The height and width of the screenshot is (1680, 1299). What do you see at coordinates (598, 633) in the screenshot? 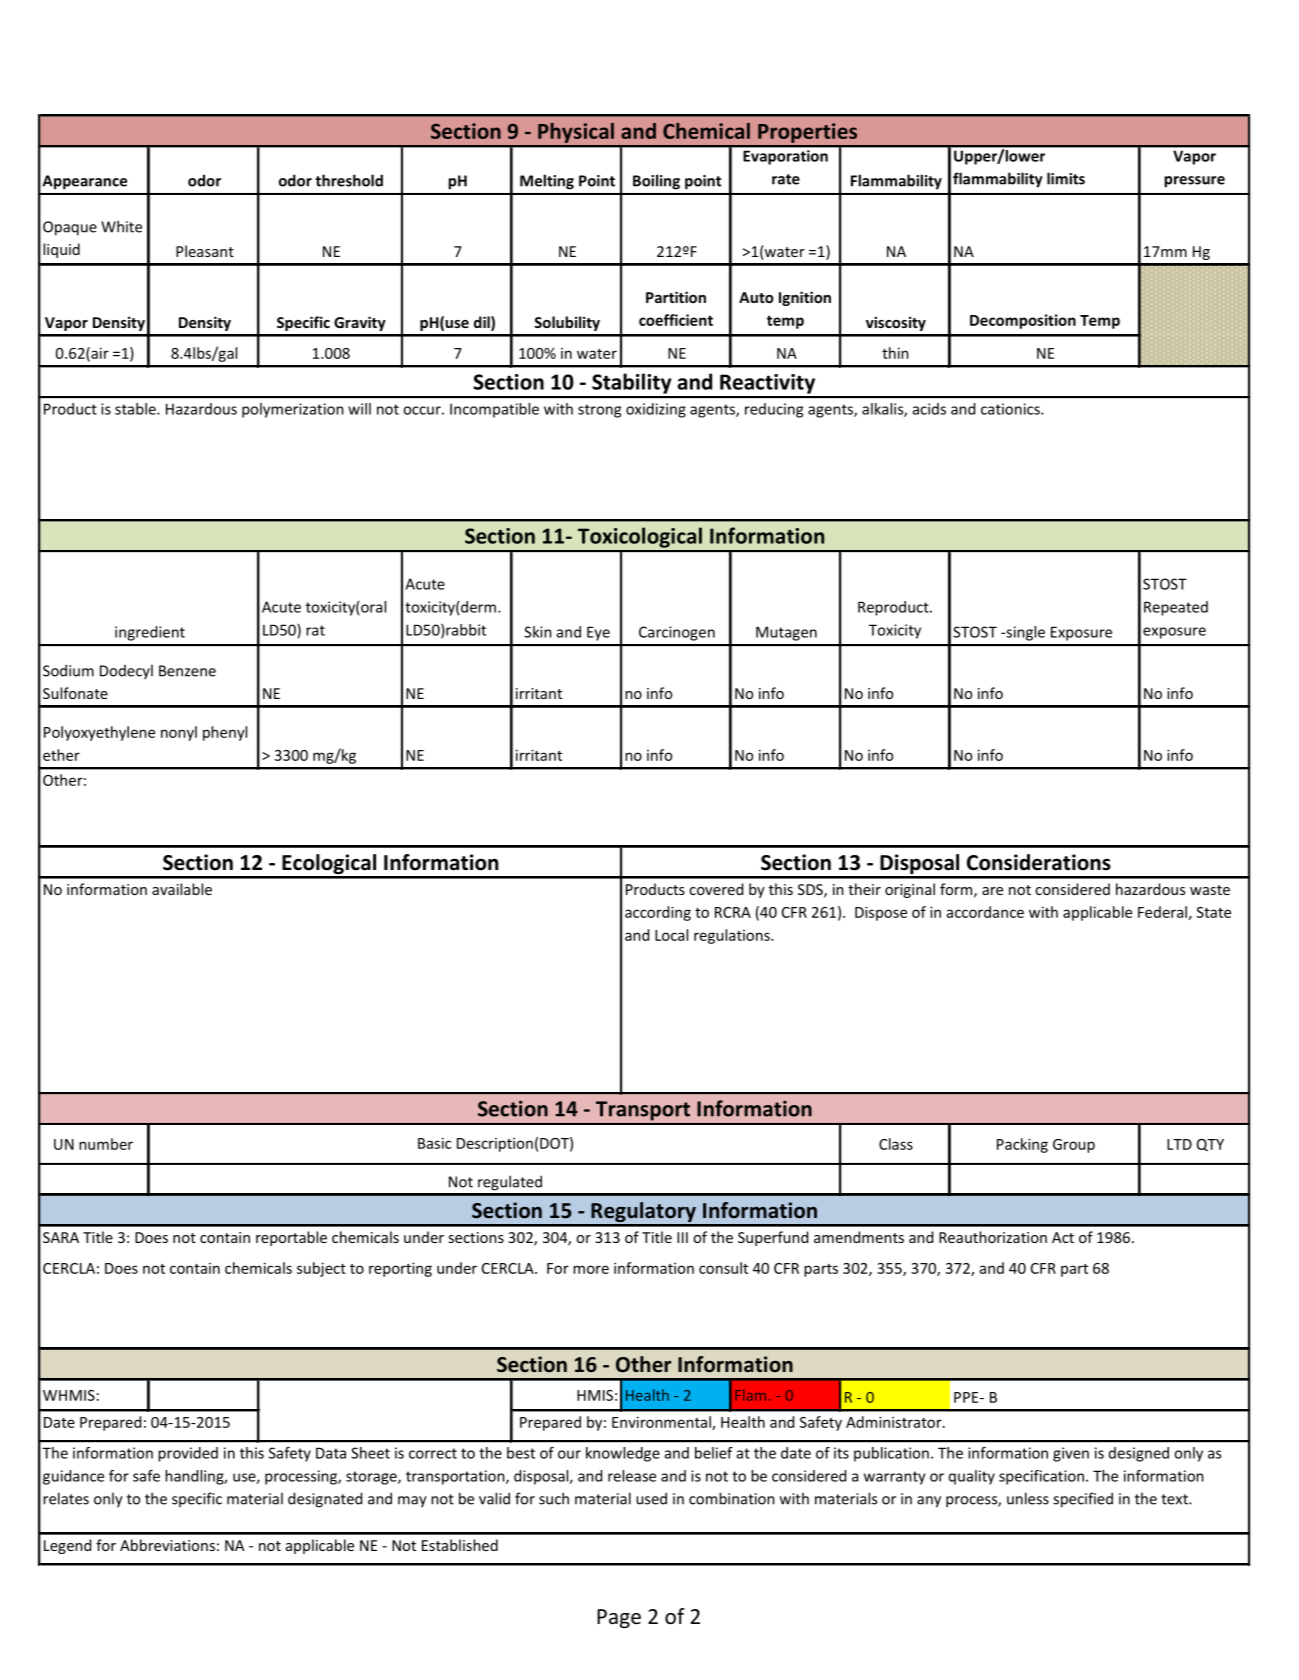
I see `Eye` at bounding box center [598, 633].
